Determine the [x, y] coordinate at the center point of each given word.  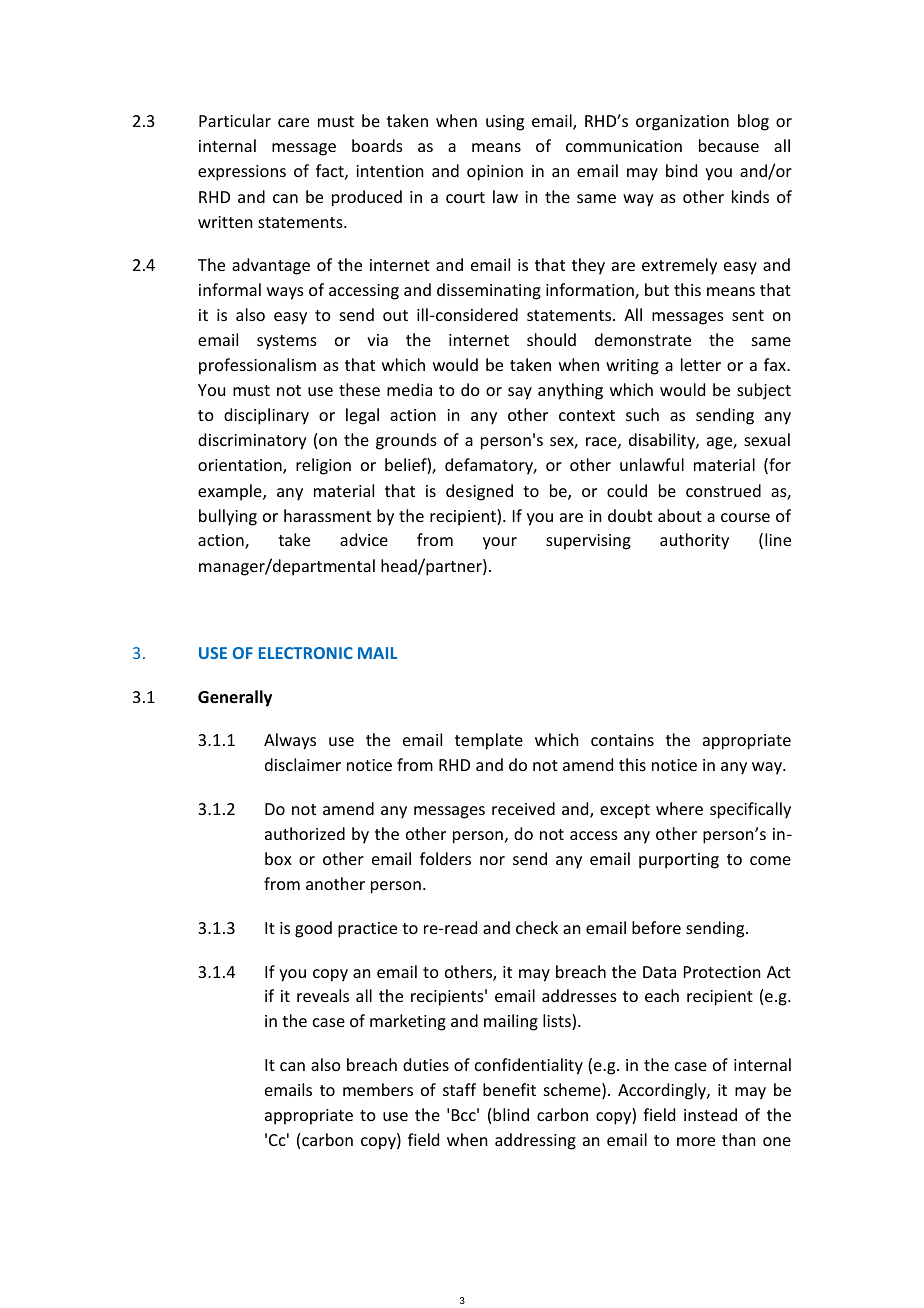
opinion [495, 173]
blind [511, 1114]
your [500, 543]
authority [694, 541]
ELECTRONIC [306, 653]
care [293, 122]
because [729, 145]
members [378, 1089]
